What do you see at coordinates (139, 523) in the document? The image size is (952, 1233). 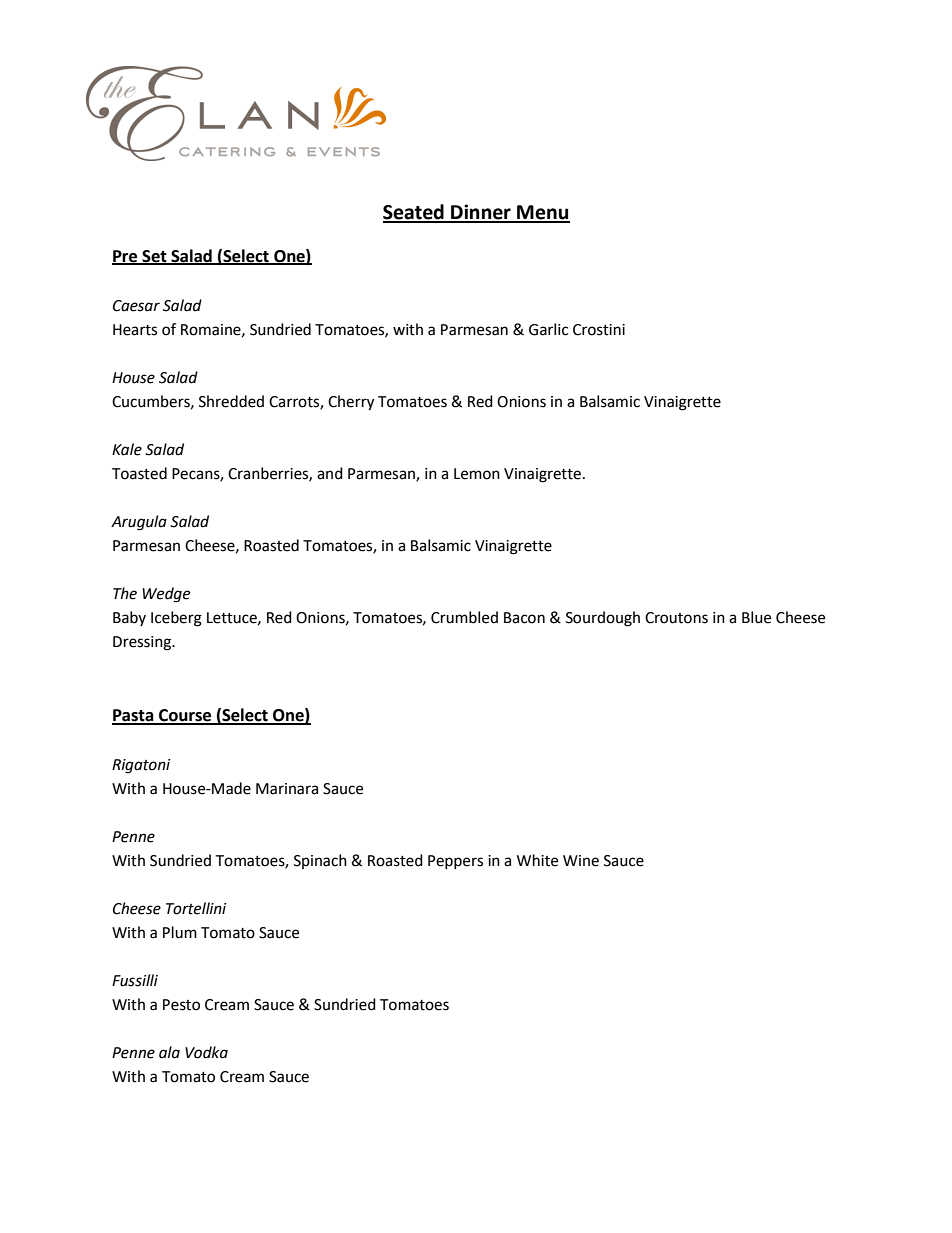 I see `Arugula` at bounding box center [139, 523].
